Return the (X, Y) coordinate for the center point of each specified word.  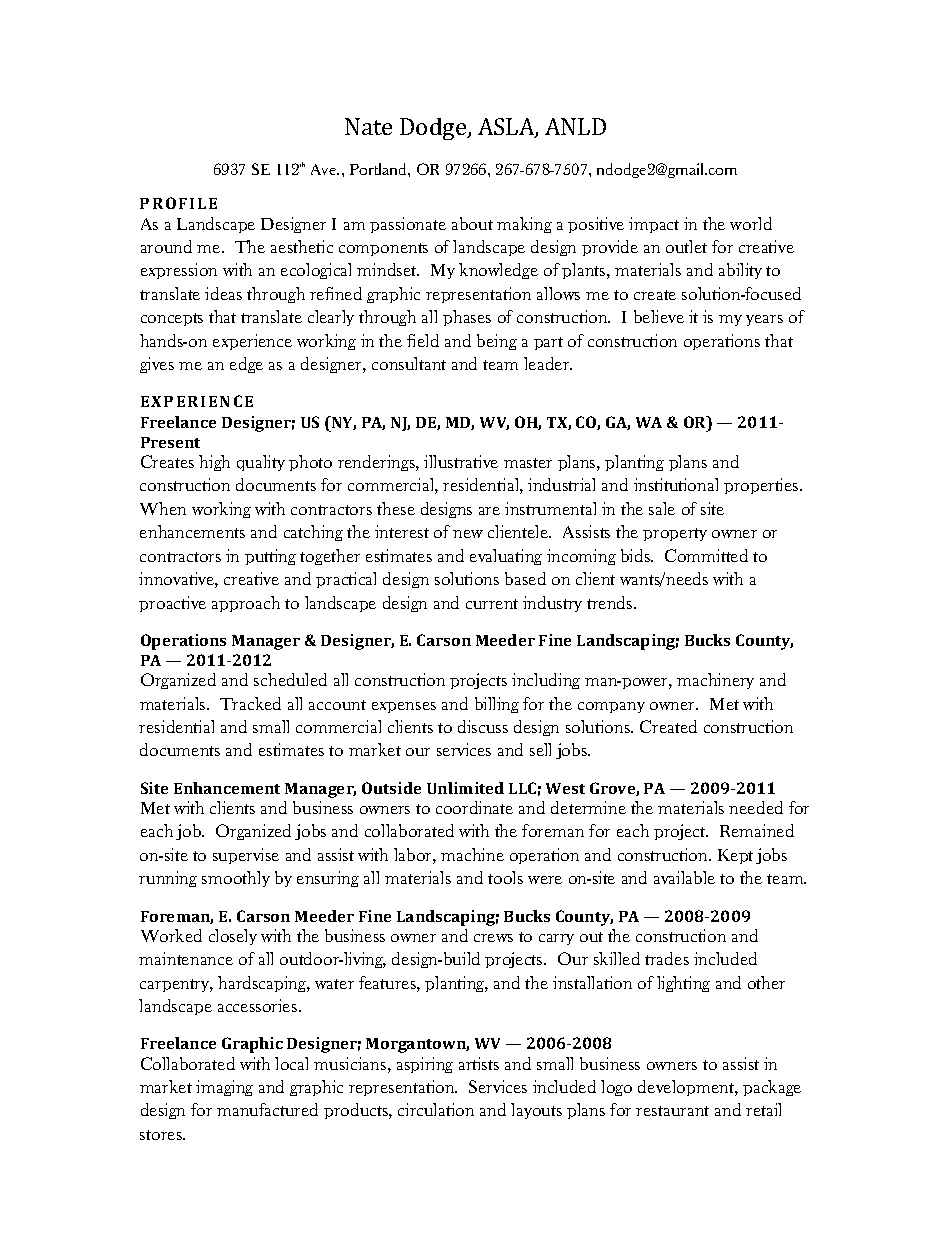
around (166, 246)
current (492, 604)
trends (611, 602)
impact (654, 225)
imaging (224, 1088)
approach (246, 604)
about (472, 223)
